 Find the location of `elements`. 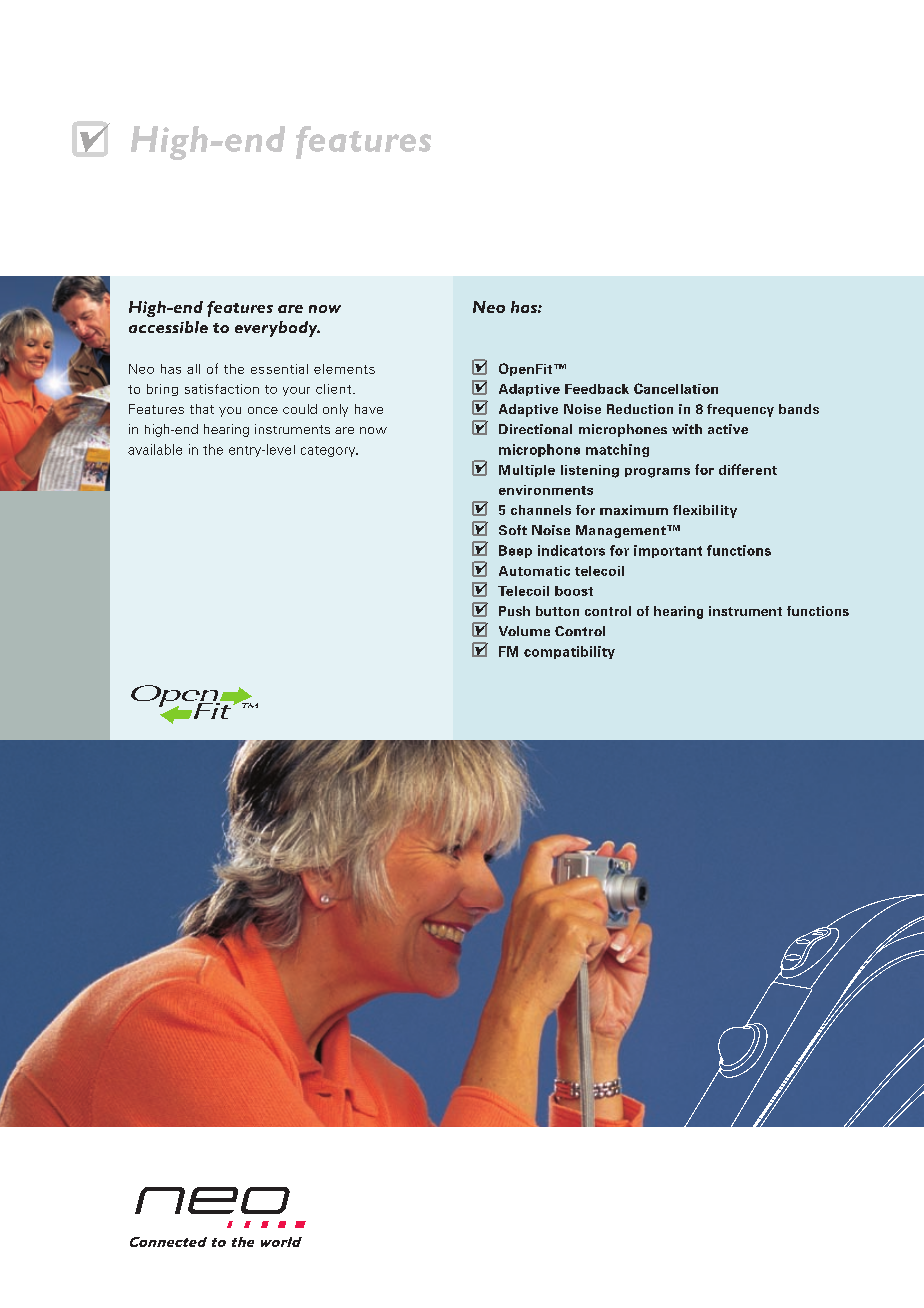

elements is located at coordinates (344, 369).
